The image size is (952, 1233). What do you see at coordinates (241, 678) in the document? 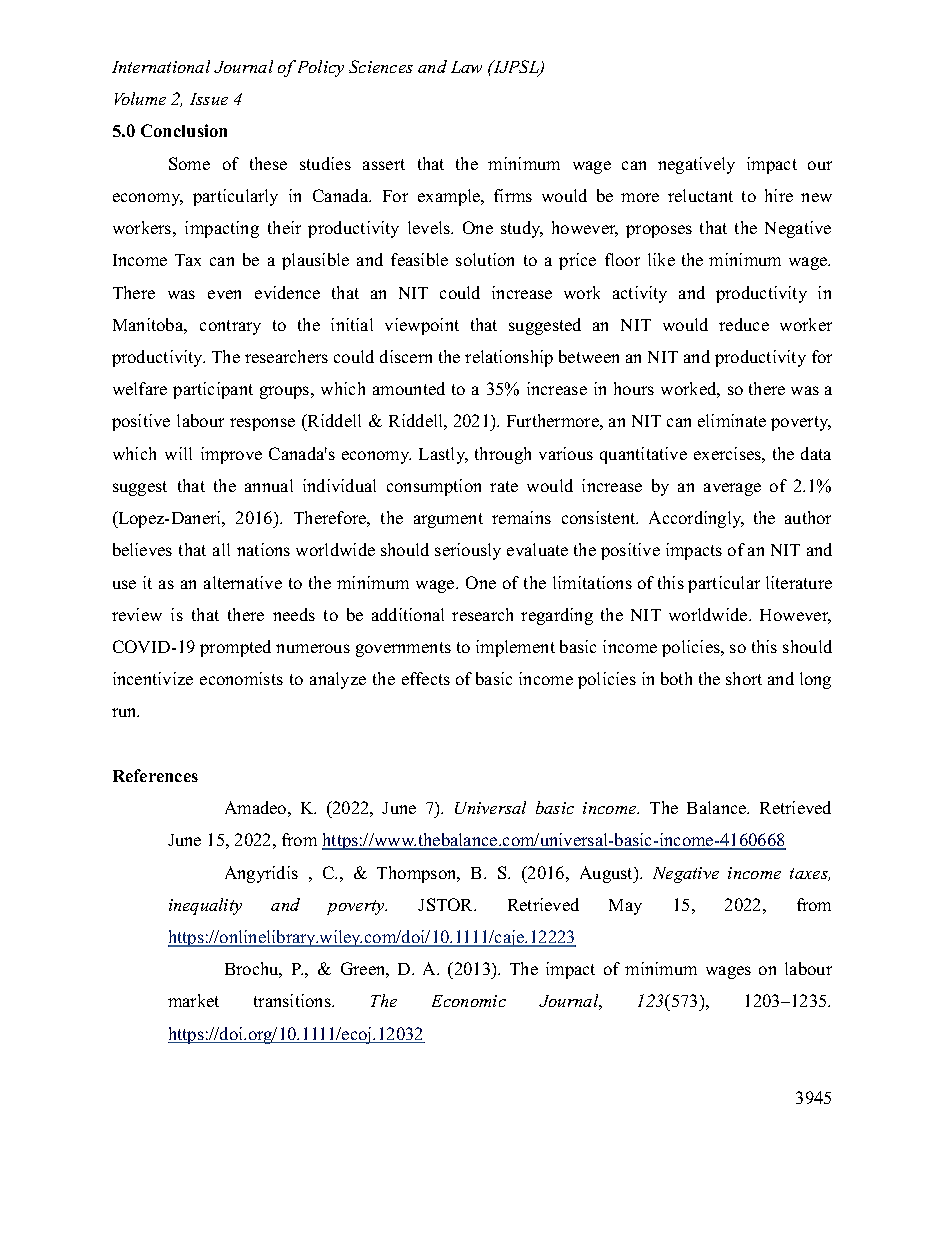
I see `economists` at bounding box center [241, 678].
